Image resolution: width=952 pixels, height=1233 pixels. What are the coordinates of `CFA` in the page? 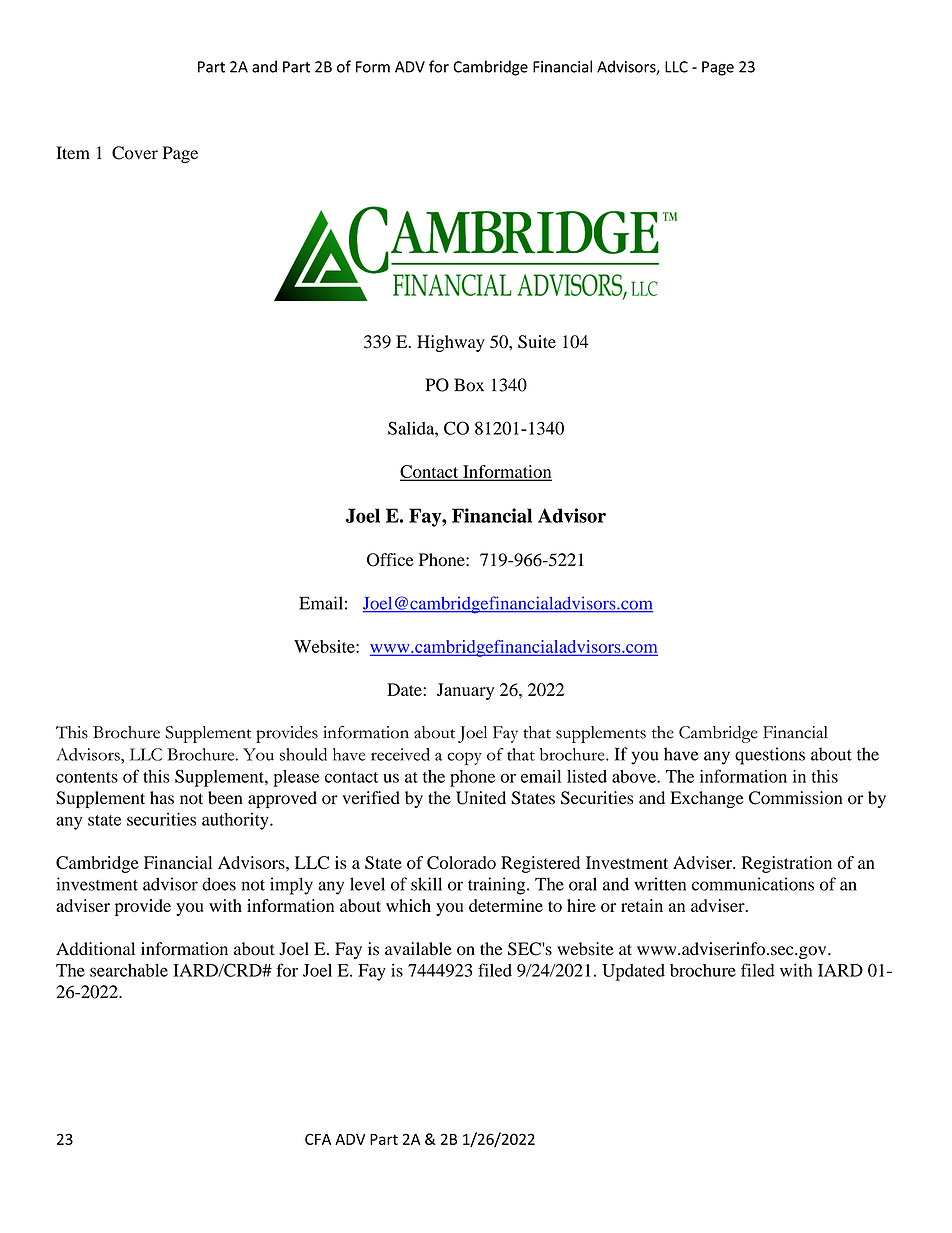 It's located at (318, 1139).
